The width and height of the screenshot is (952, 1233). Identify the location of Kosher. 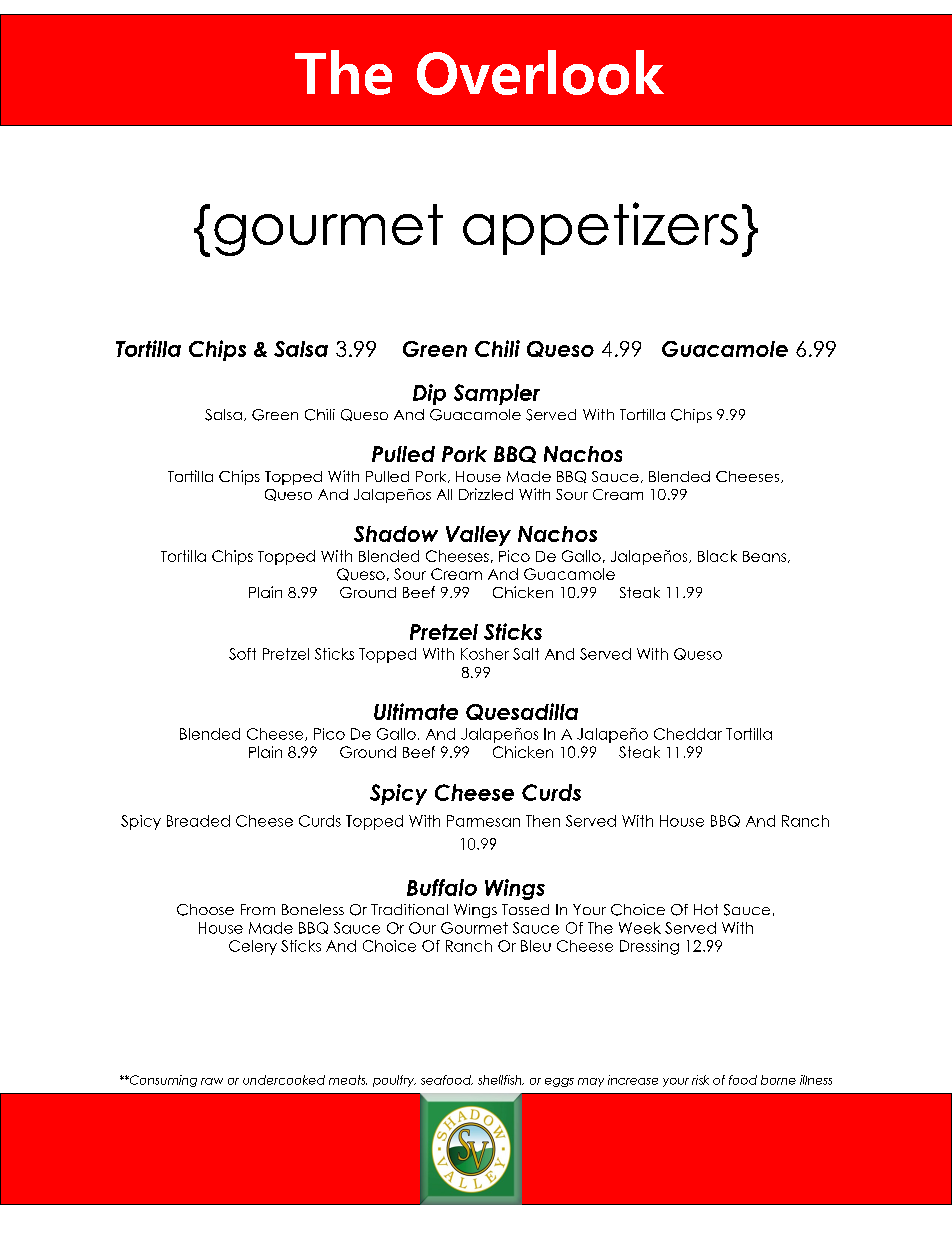
(485, 654).
